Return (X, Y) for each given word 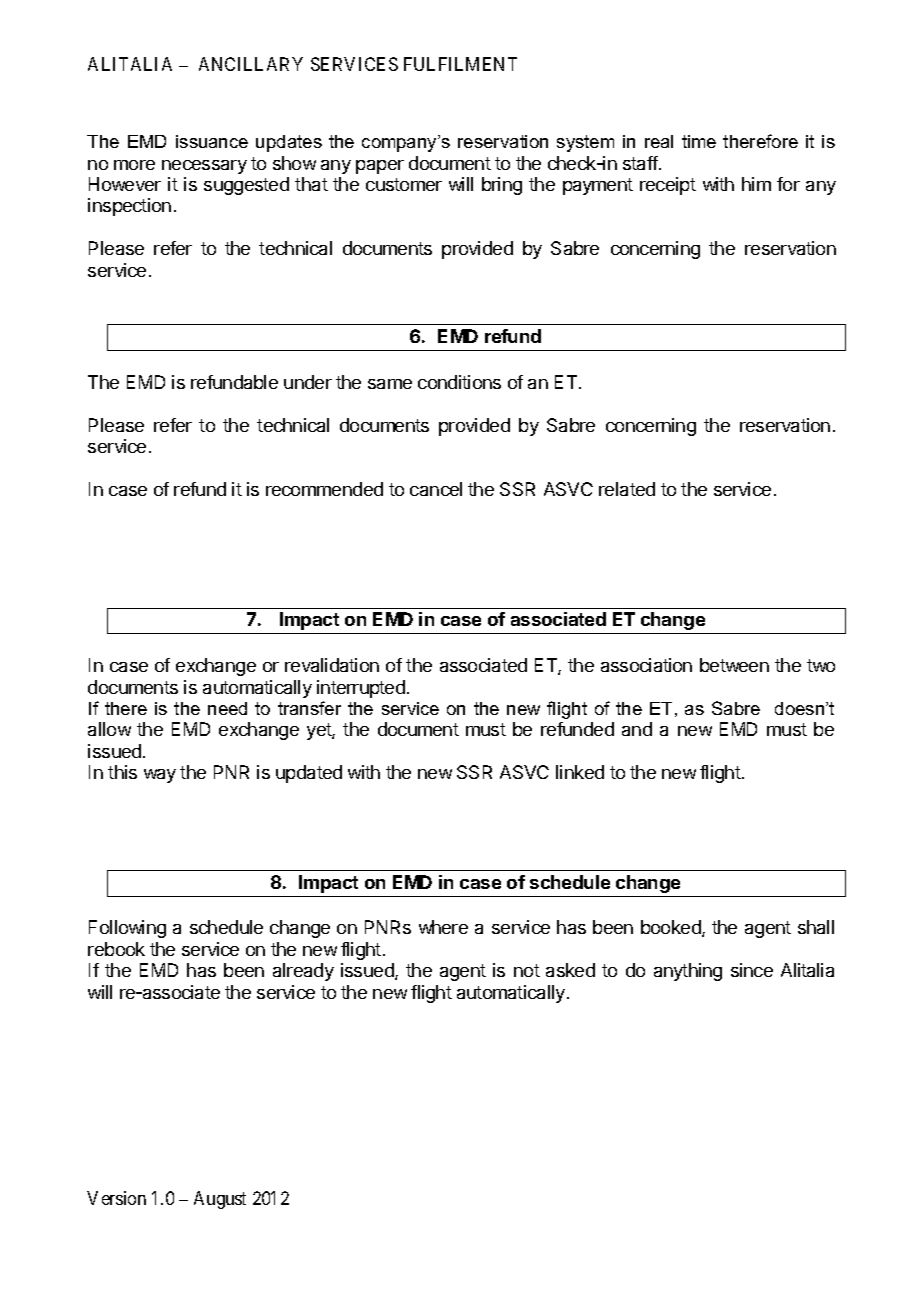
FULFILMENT (460, 64)
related (627, 489)
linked (580, 772)
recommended (324, 489)
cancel (436, 489)
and (637, 729)
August (220, 1200)
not (527, 970)
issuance (212, 141)
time (699, 141)
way (160, 776)
